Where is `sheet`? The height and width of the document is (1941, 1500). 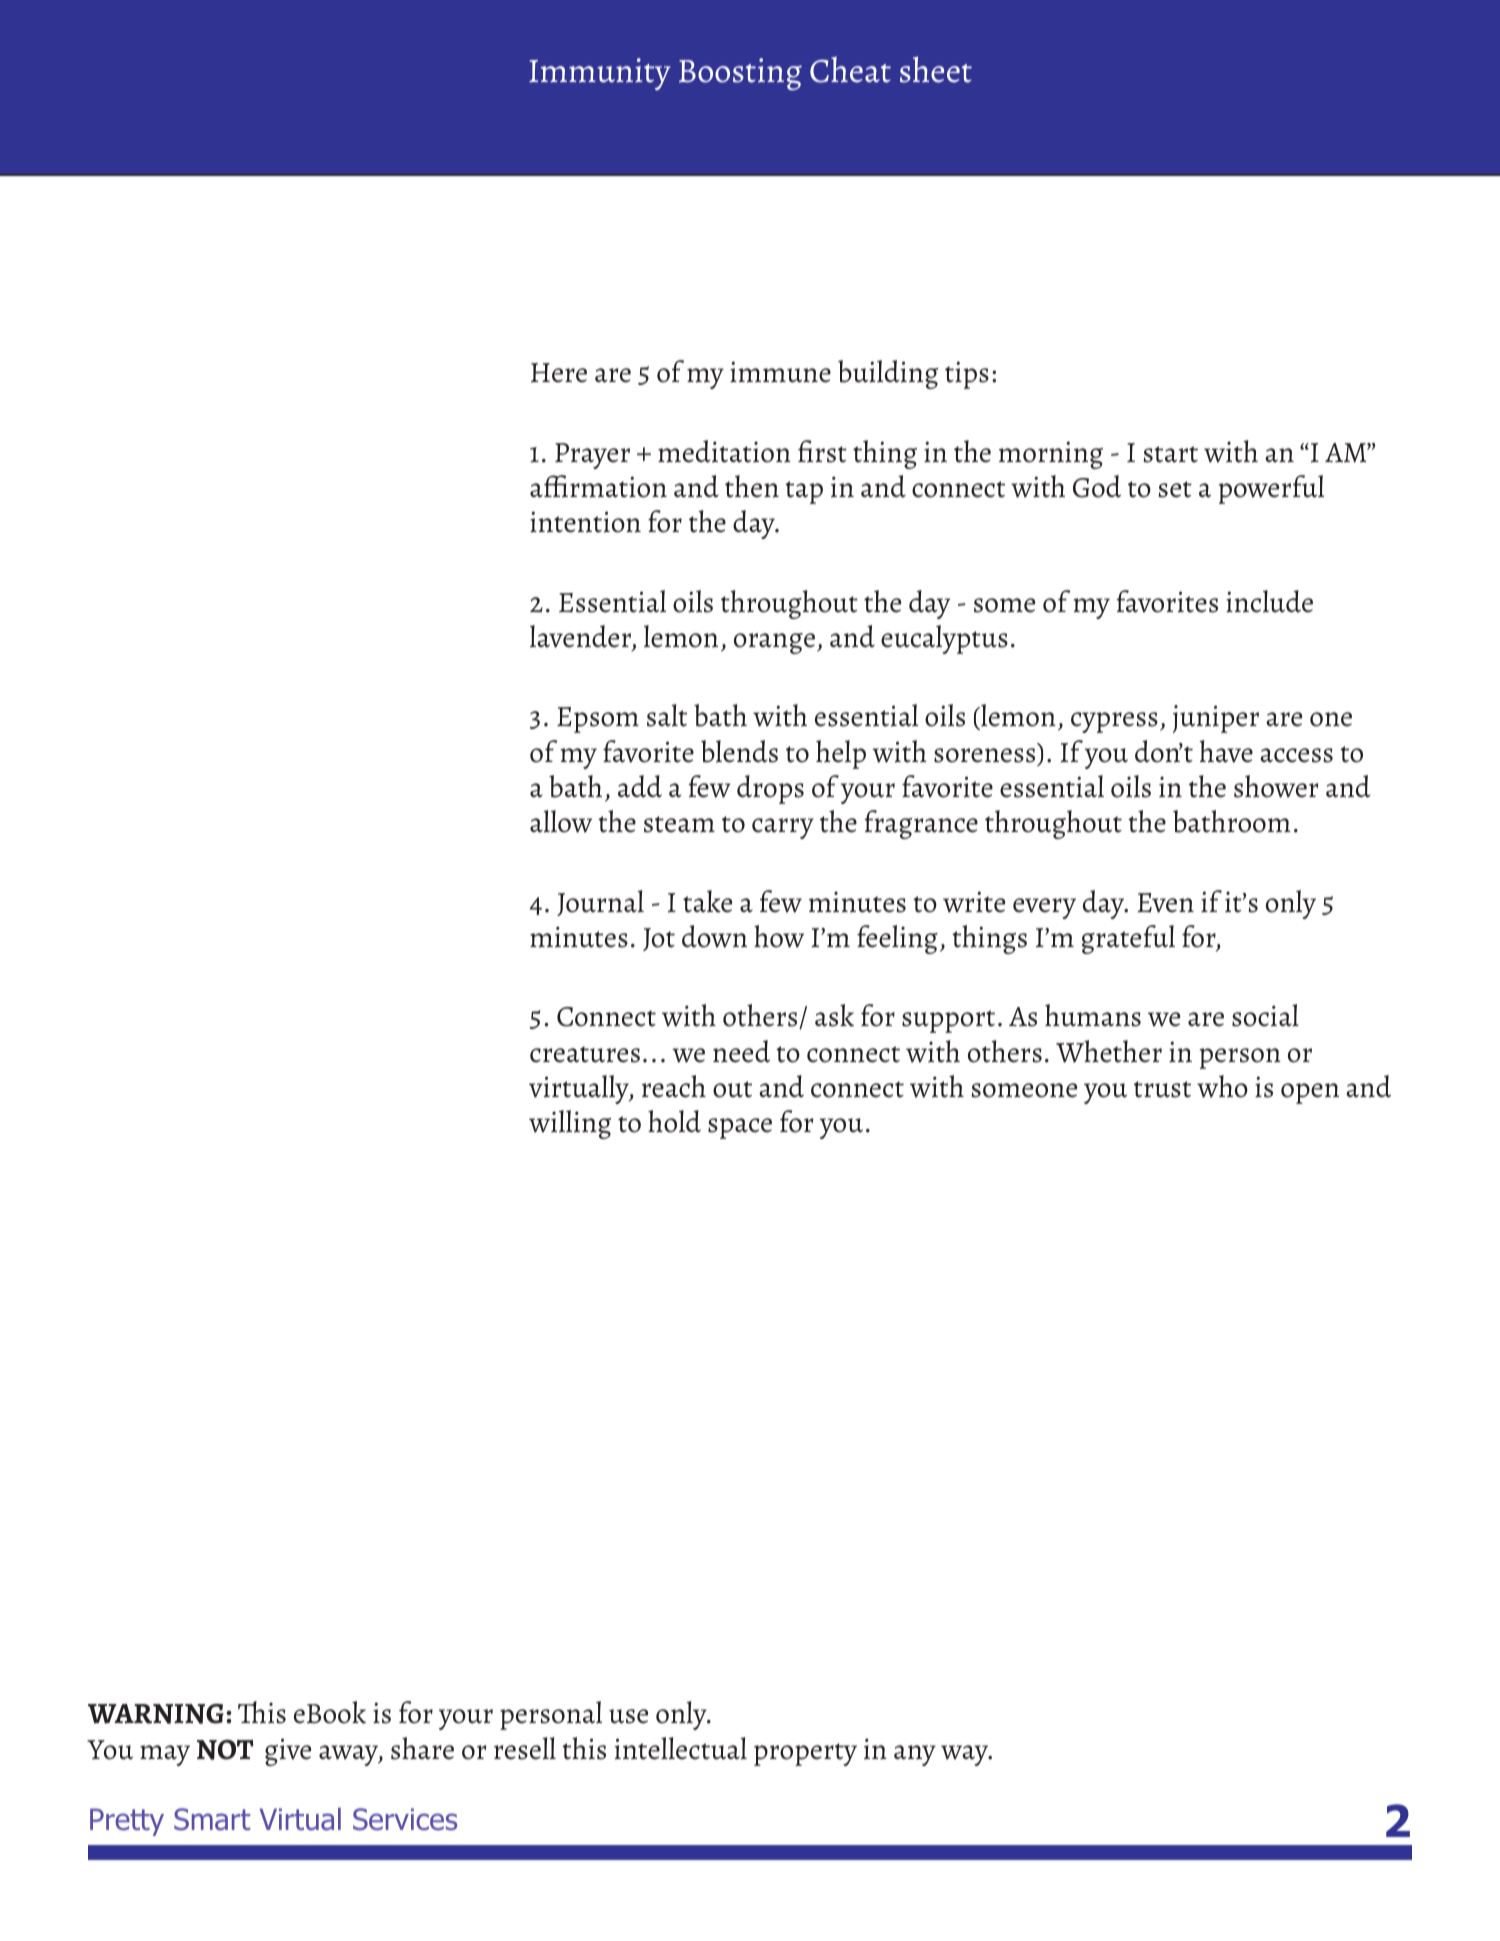 sheet is located at coordinates (936, 69).
